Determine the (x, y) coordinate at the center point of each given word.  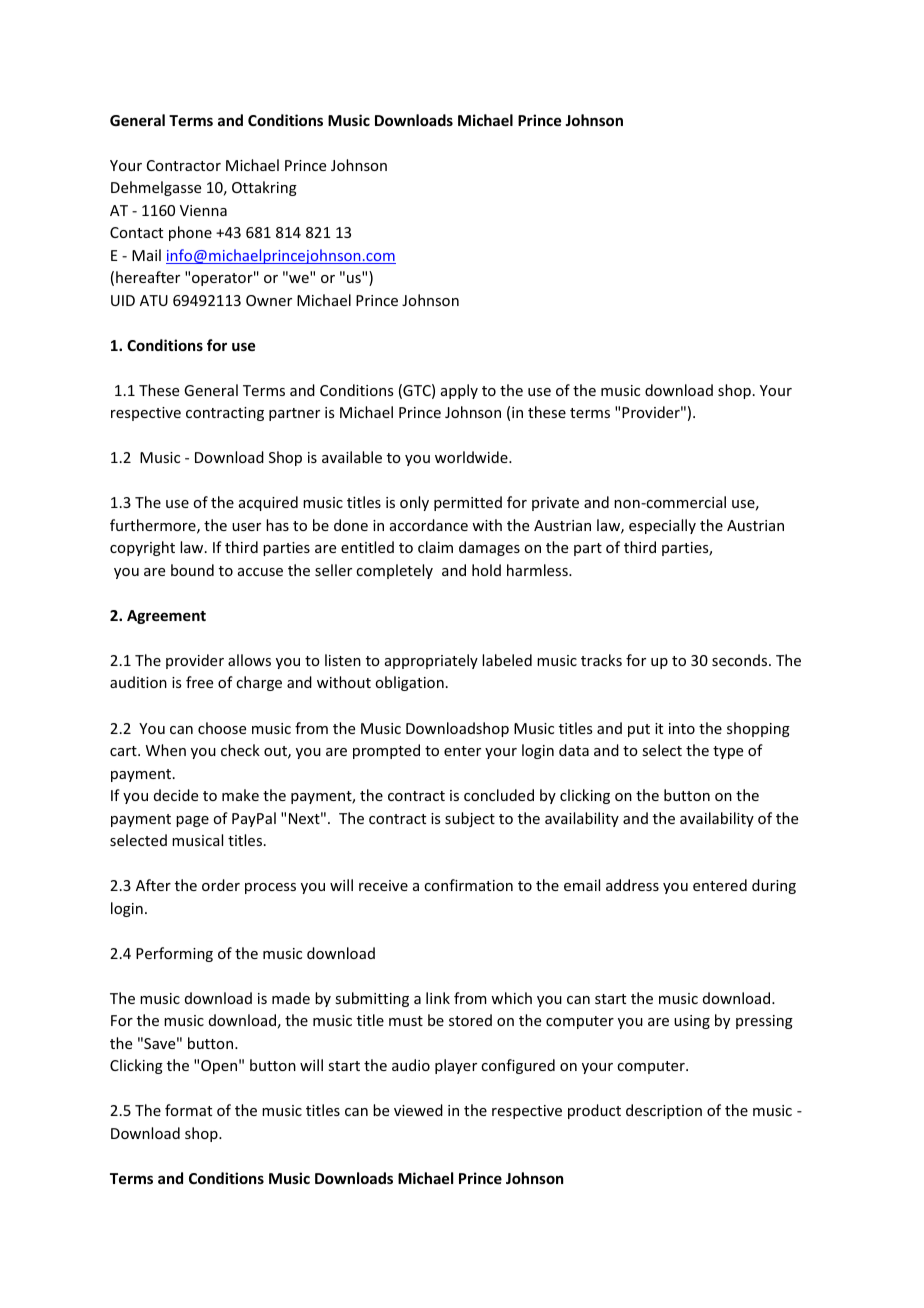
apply (459, 391)
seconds (741, 660)
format (188, 1110)
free (199, 682)
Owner (269, 300)
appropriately (431, 661)
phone (190, 233)
